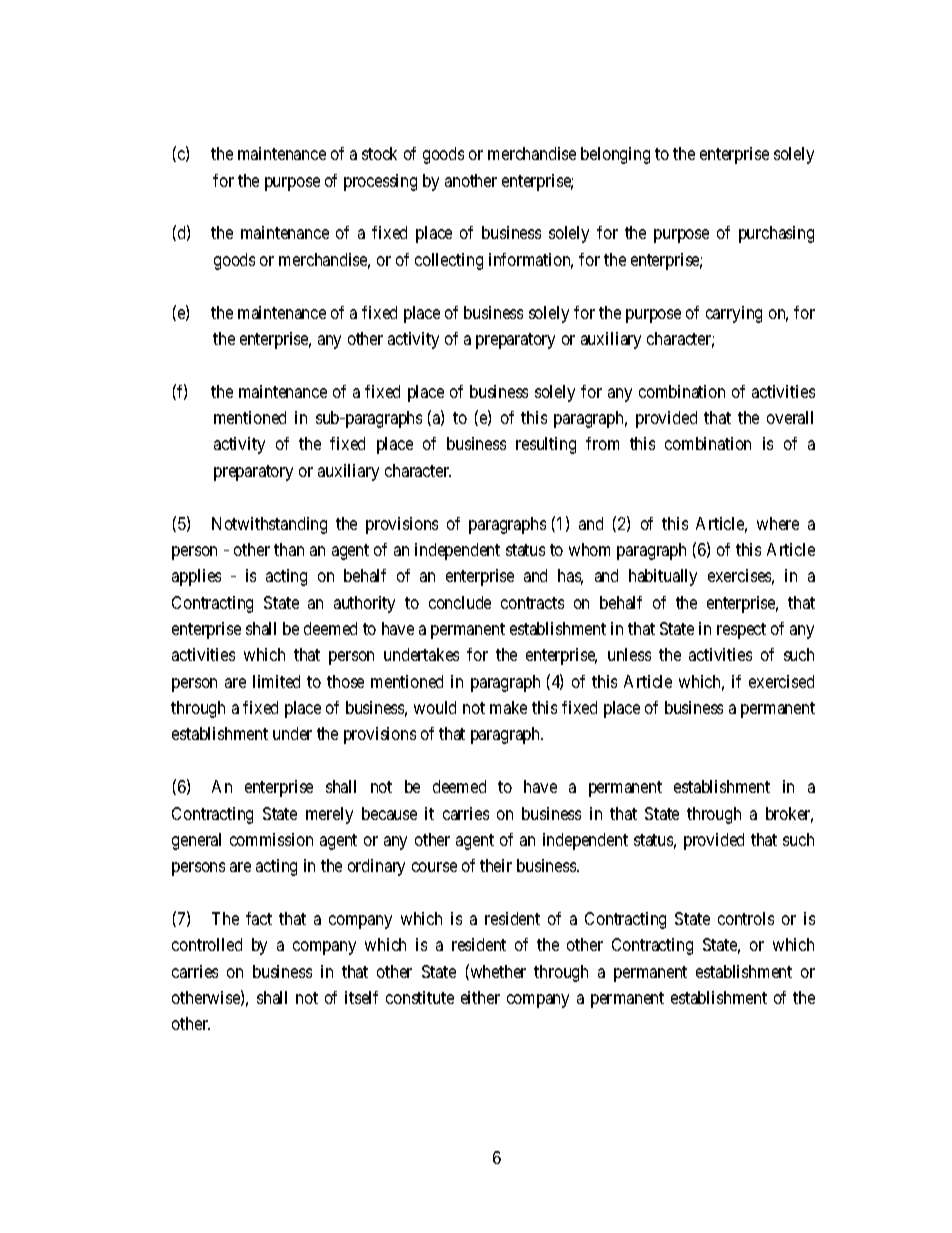 The image size is (952, 1233). What do you see at coordinates (276, 681) in the screenshot?
I see `limited` at bounding box center [276, 681].
